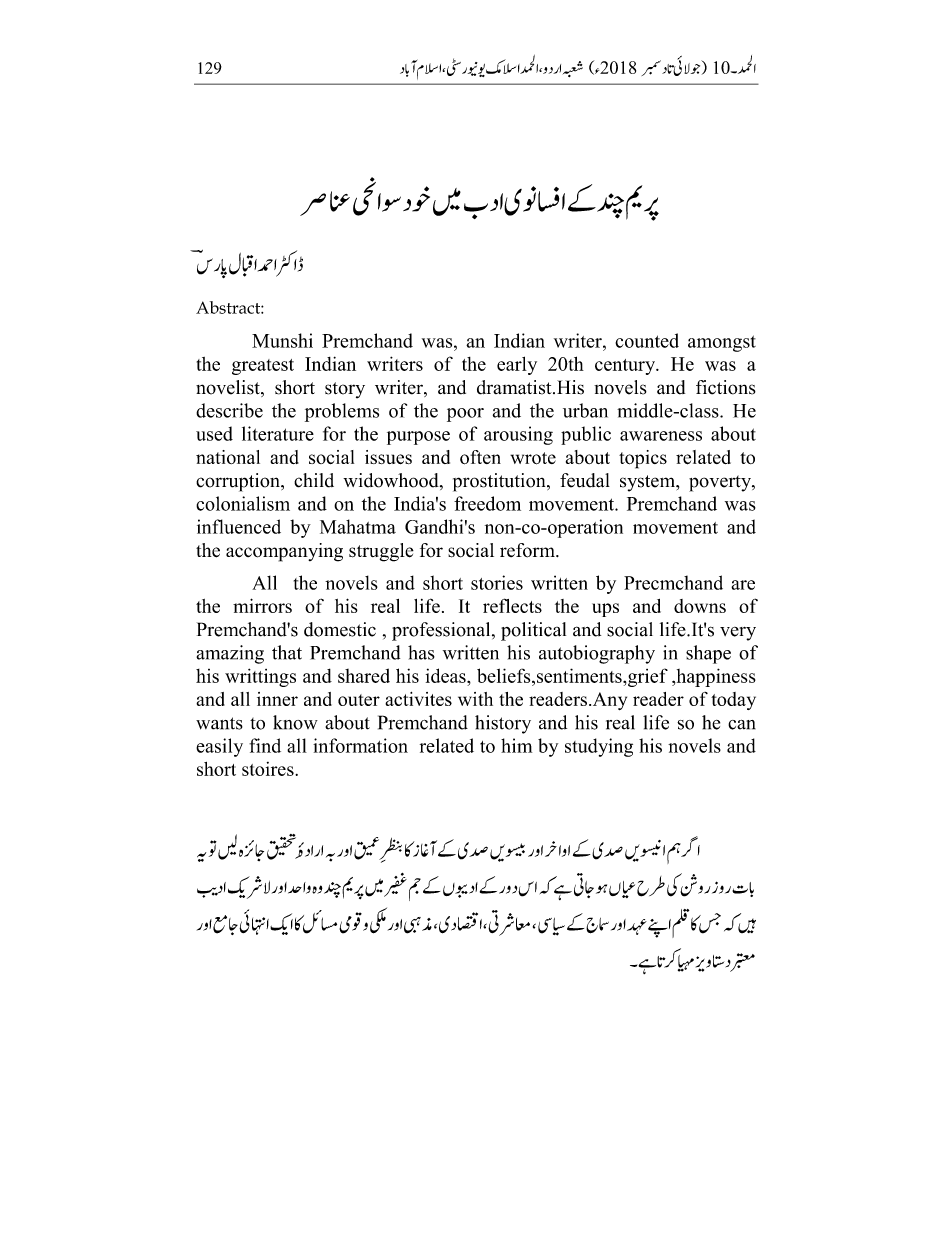  I want to click on early, so click(517, 365).
